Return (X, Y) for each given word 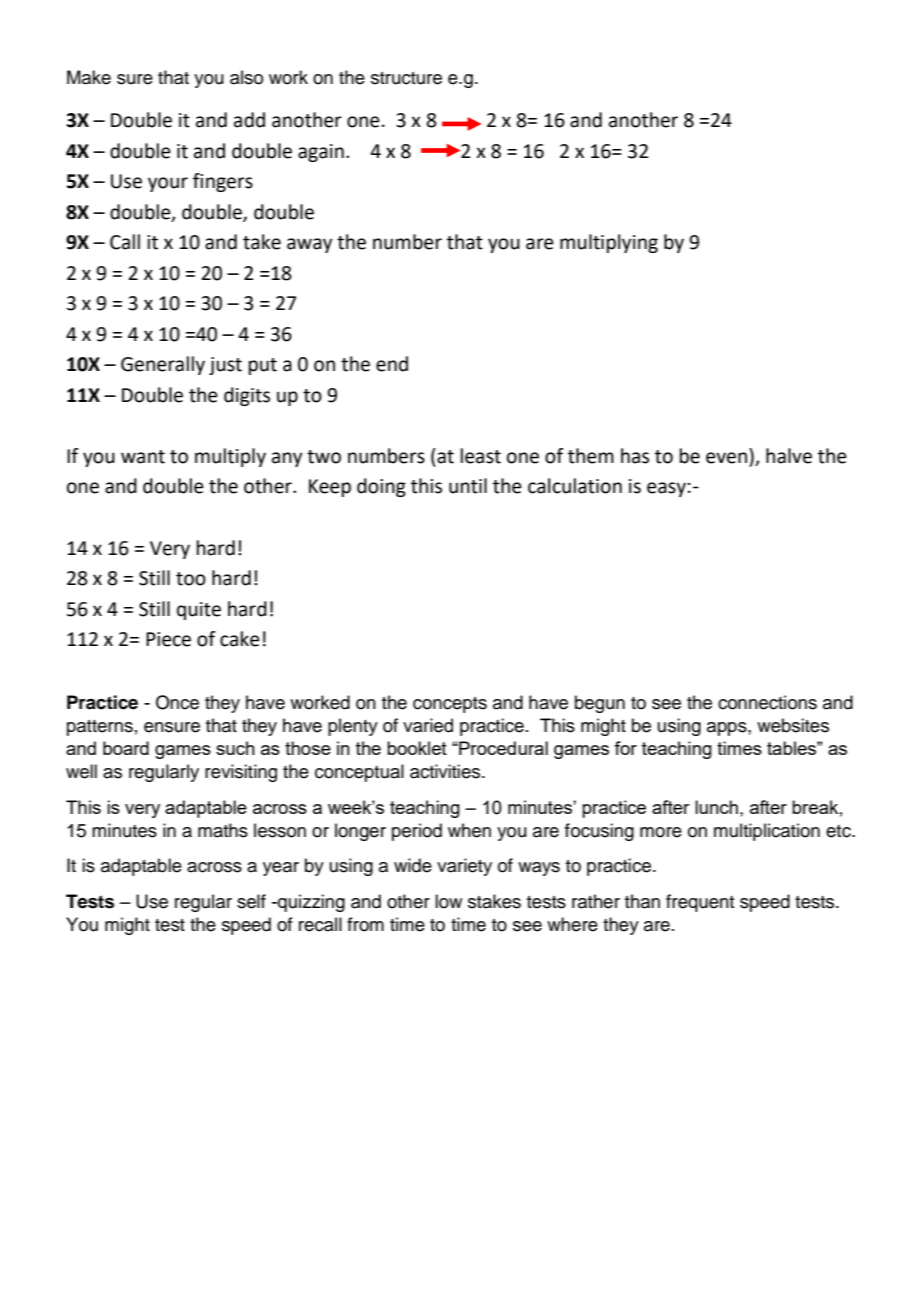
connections (767, 702)
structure (406, 78)
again (321, 153)
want (143, 457)
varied (428, 725)
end (392, 364)
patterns (100, 728)
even (726, 458)
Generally (163, 365)
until (468, 486)
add (249, 120)
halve (789, 456)
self (251, 901)
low (448, 901)
